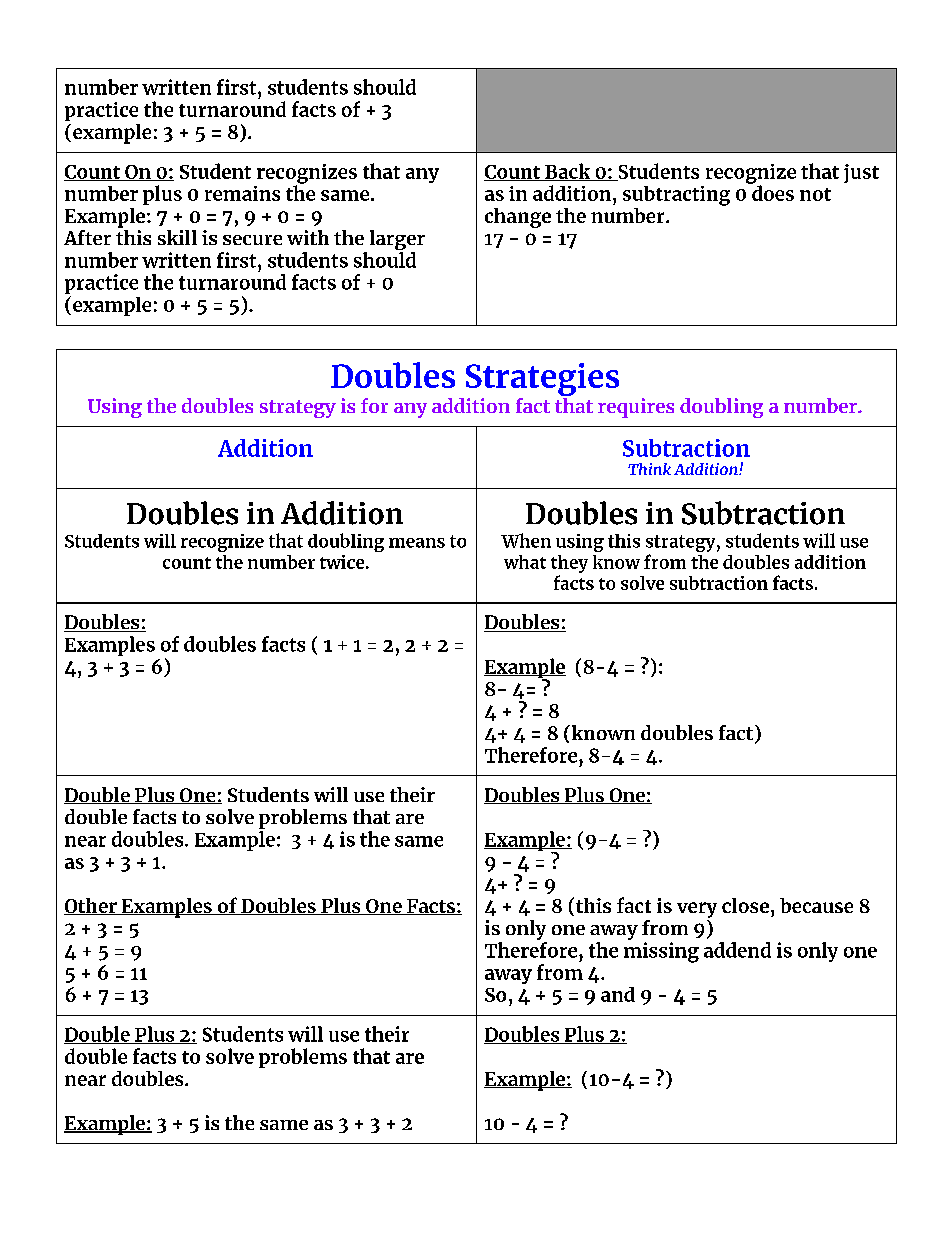 The height and width of the image is (1233, 952). Describe the element at coordinates (745, 905) in the image. I see `close` at that location.
